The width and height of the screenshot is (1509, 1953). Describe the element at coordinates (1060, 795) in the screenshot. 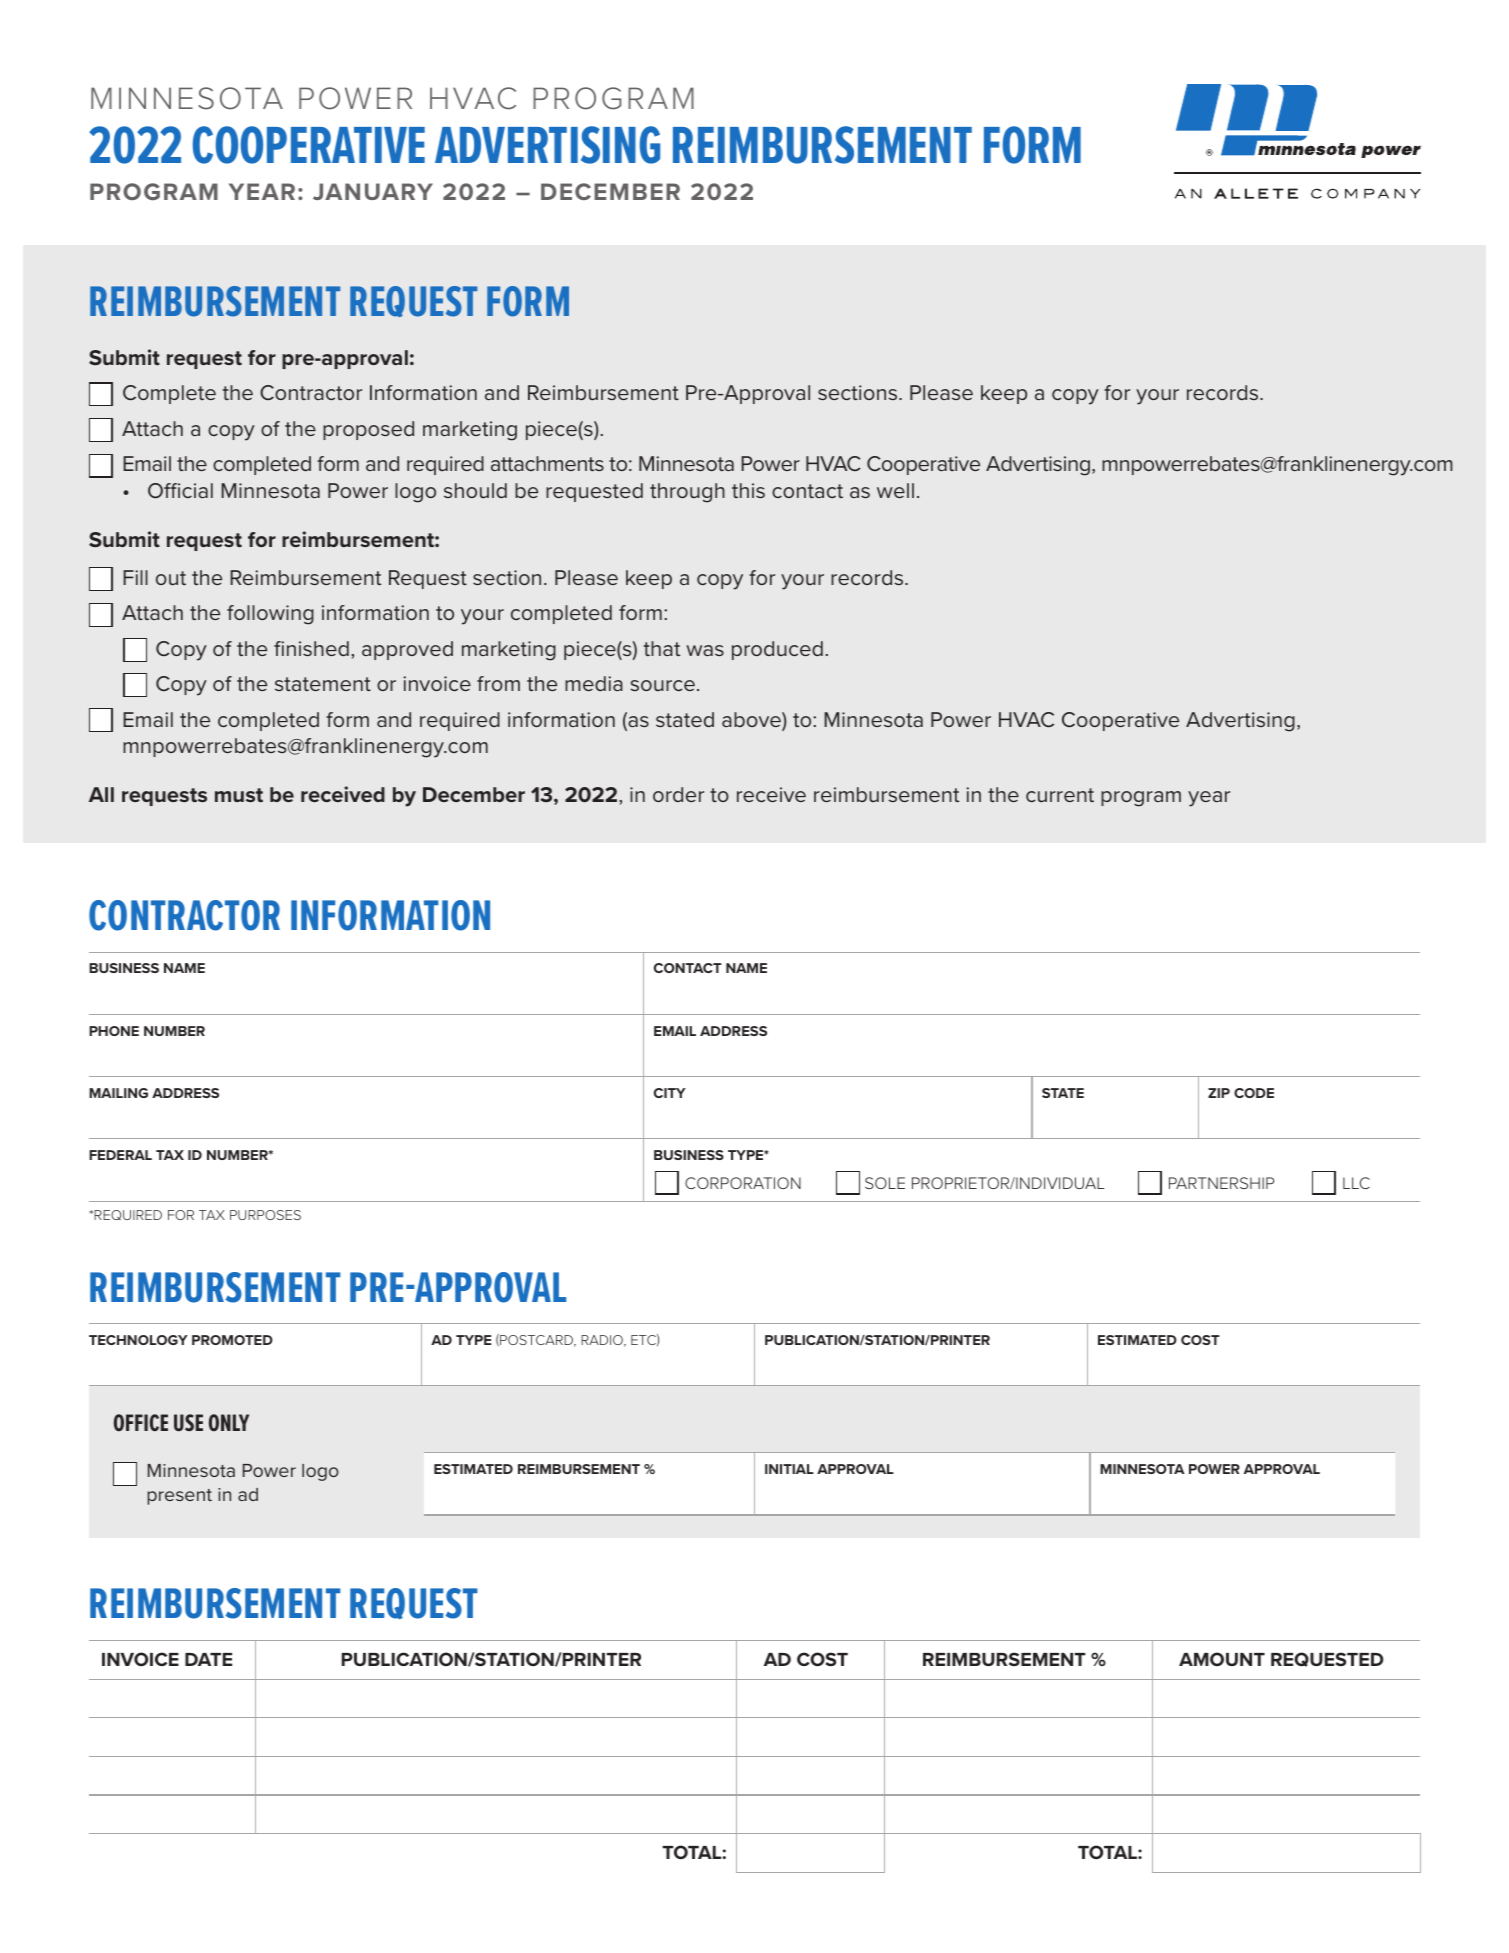

I see `current` at that location.
